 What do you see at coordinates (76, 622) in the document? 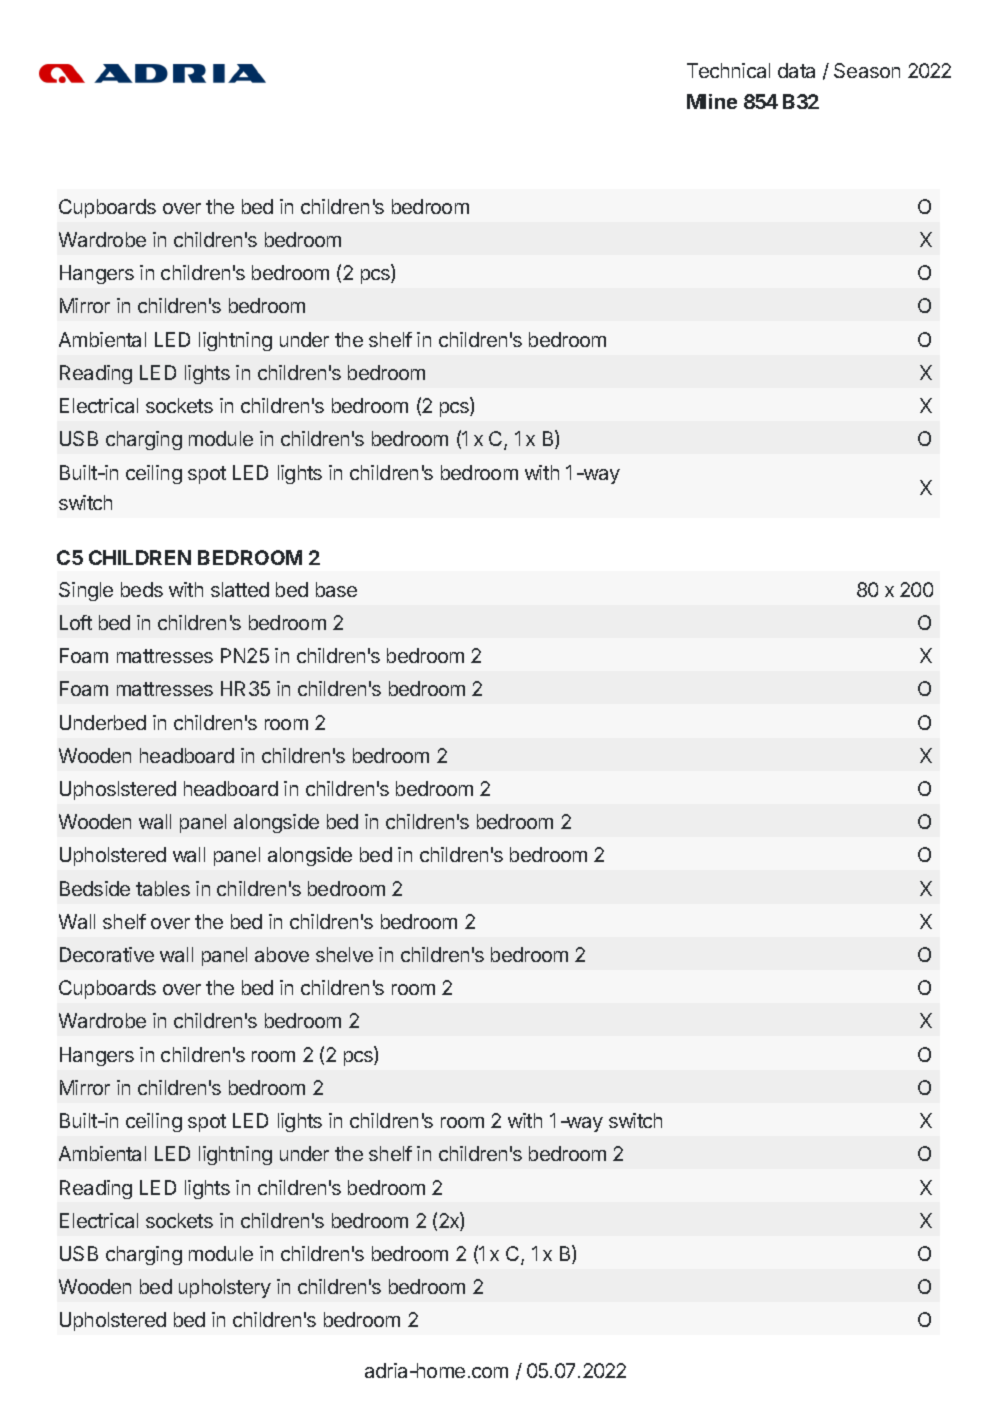
I see `Loft` at bounding box center [76, 622].
